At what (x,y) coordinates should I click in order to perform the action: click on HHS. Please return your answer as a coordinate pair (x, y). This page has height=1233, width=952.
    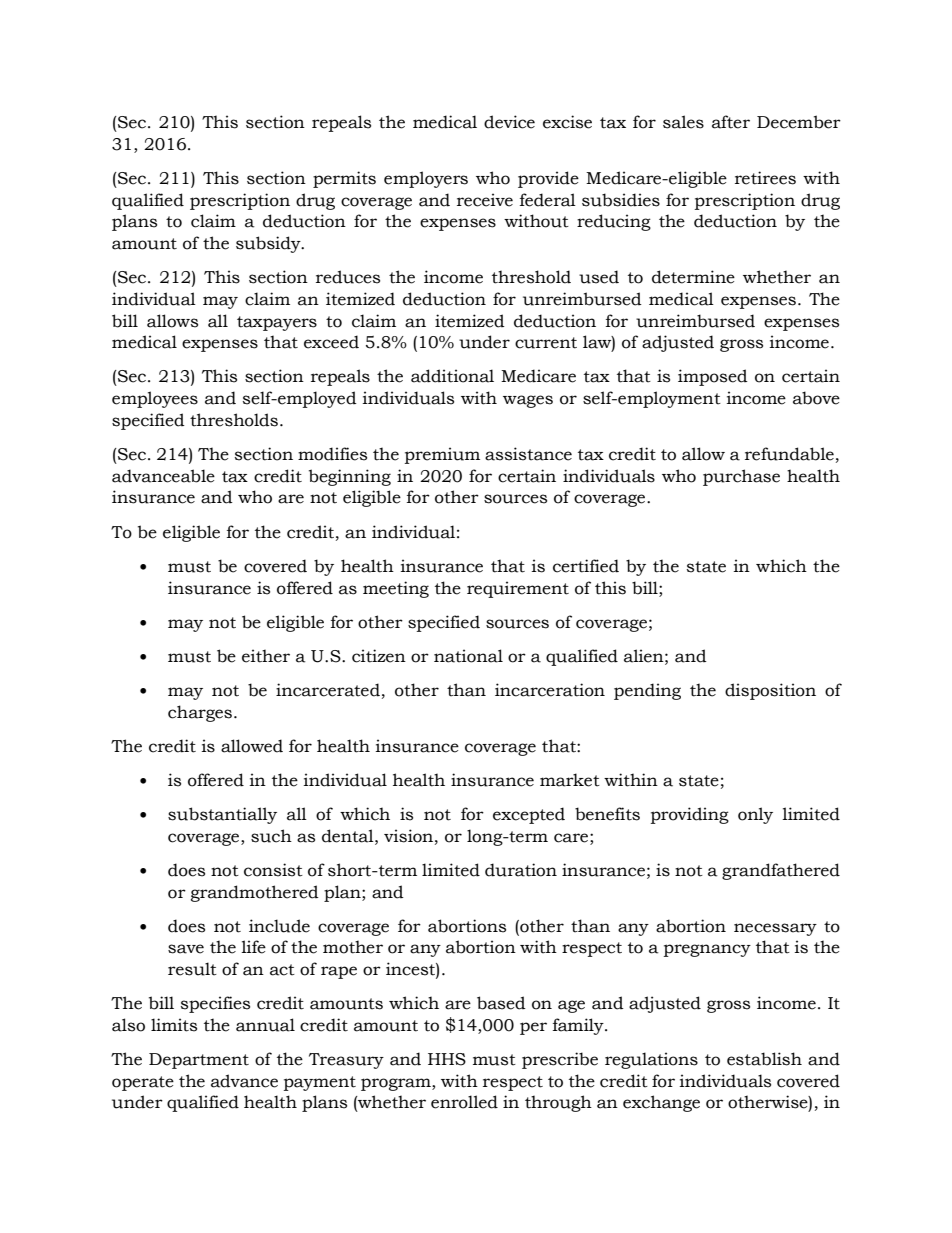
    Looking at the image, I should click on (447, 1059).
